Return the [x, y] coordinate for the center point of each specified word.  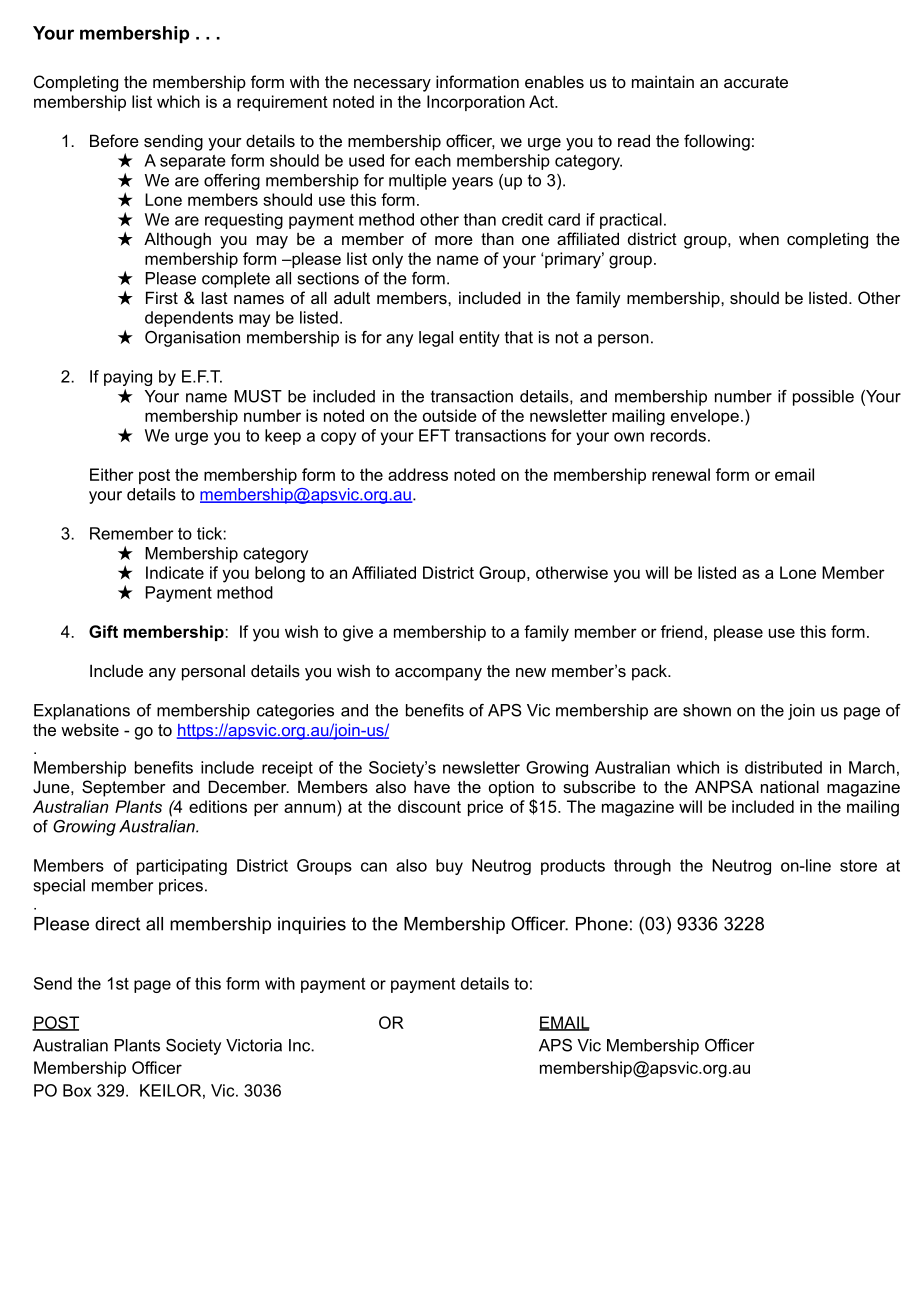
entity [479, 339]
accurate [756, 82]
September [124, 788]
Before [114, 140]
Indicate [175, 572]
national [790, 786]
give [358, 633]
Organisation [192, 339]
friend [682, 631]
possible [823, 398]
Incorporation [476, 103]
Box [77, 1090]
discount [429, 806]
